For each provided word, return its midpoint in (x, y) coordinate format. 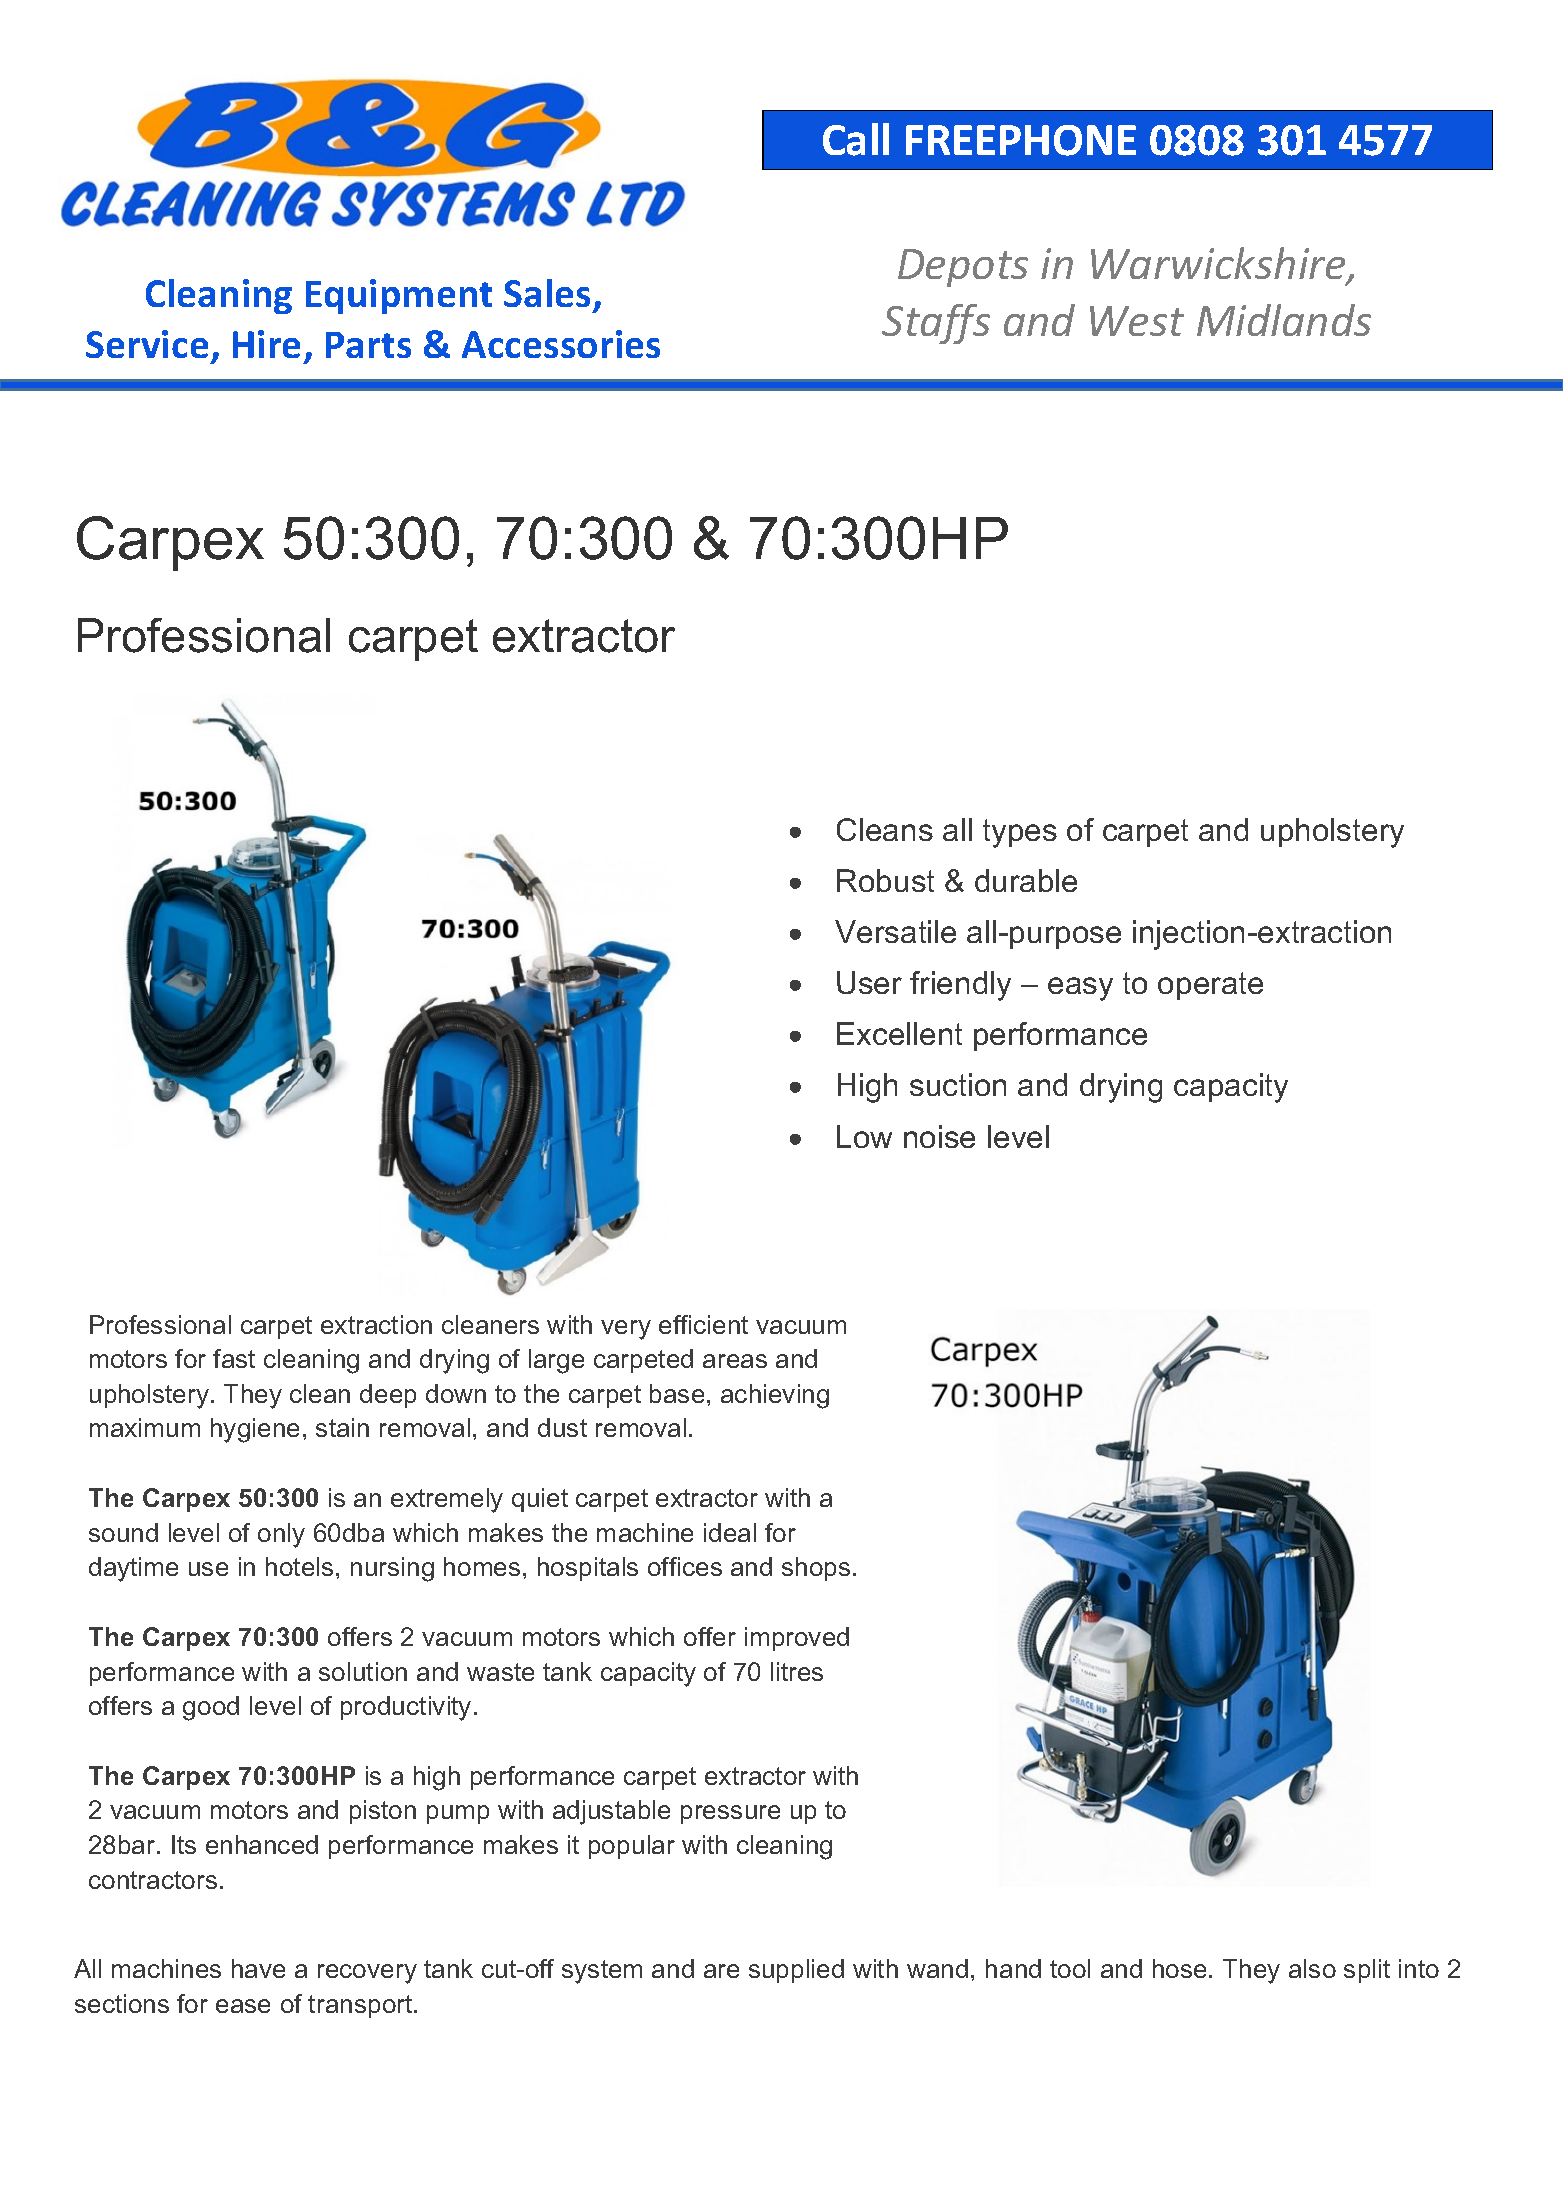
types (1020, 833)
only (281, 1535)
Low (864, 1136)
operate (1210, 986)
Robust (885, 880)
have (258, 1968)
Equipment (399, 296)
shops (816, 1569)
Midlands (1284, 320)
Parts (368, 345)
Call (856, 139)
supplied (796, 1971)
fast (234, 1358)
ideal (730, 1532)
